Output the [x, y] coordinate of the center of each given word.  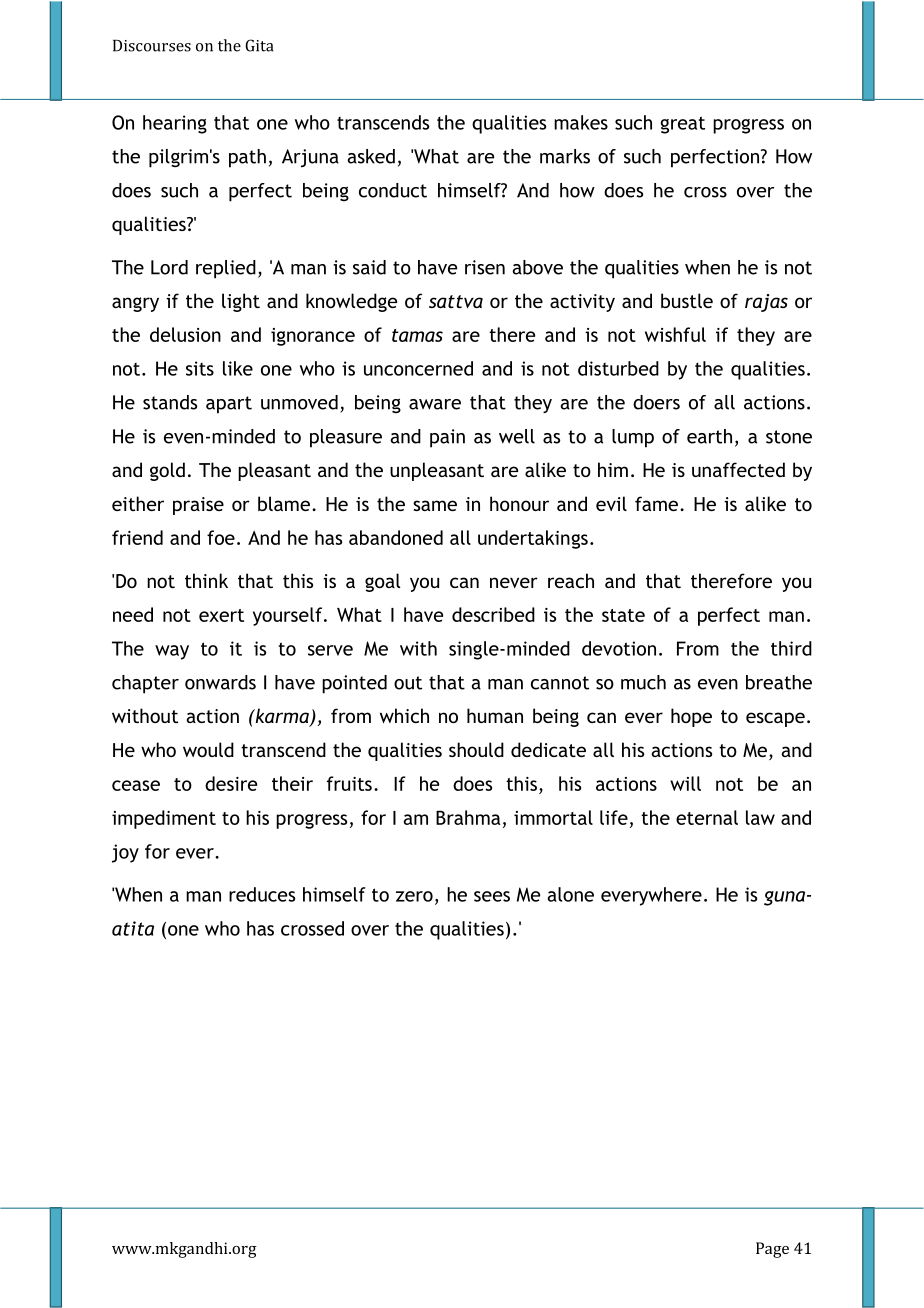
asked [371, 156]
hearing [175, 124]
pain [447, 438]
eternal [707, 817]
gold [167, 471]
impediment [164, 819]
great [682, 125]
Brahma [468, 817]
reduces [262, 894]
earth [709, 436]
